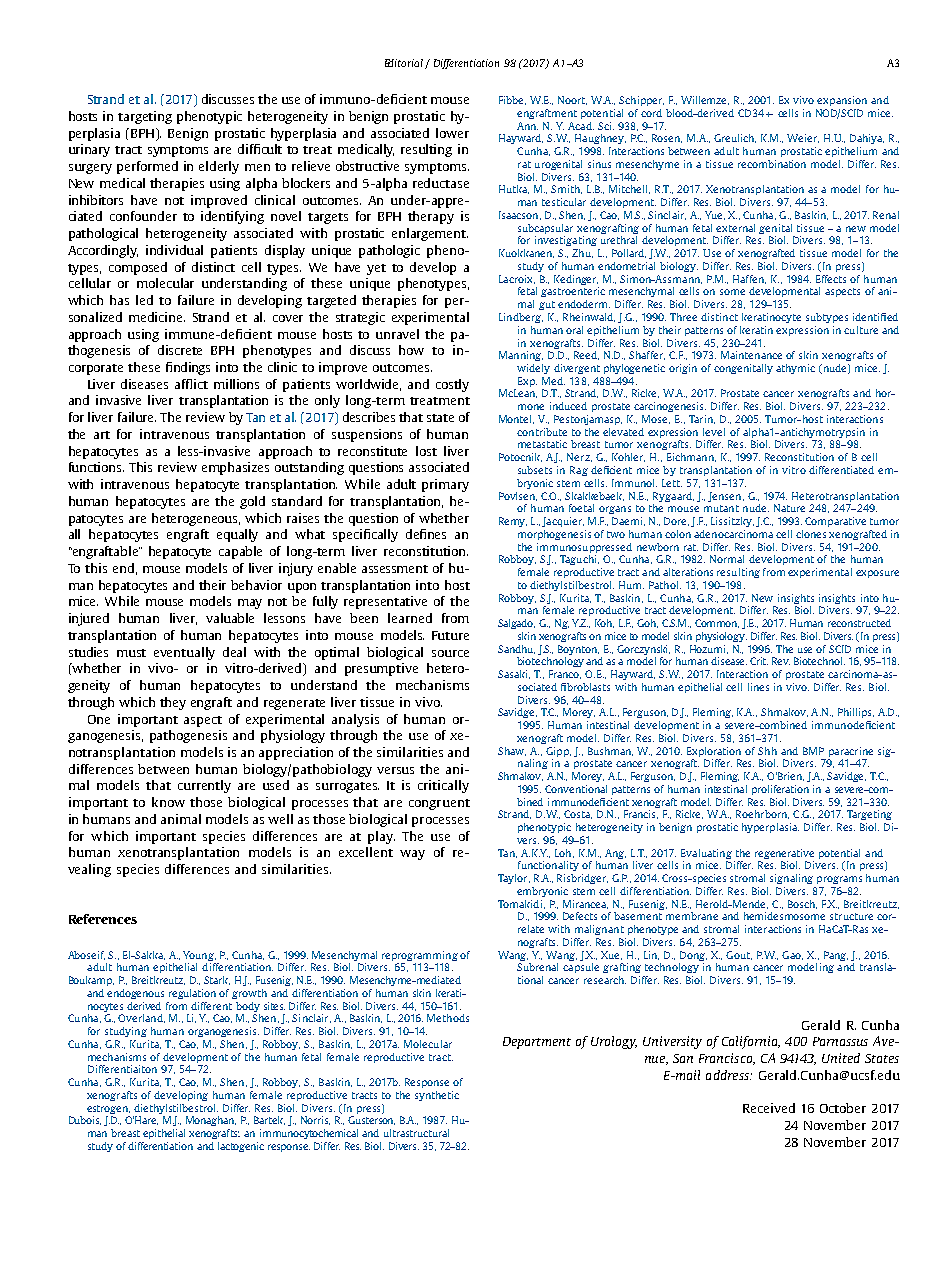 The width and height of the screenshot is (952, 1270). Describe the element at coordinates (452, 133) in the screenshot. I see `lower` at that location.
